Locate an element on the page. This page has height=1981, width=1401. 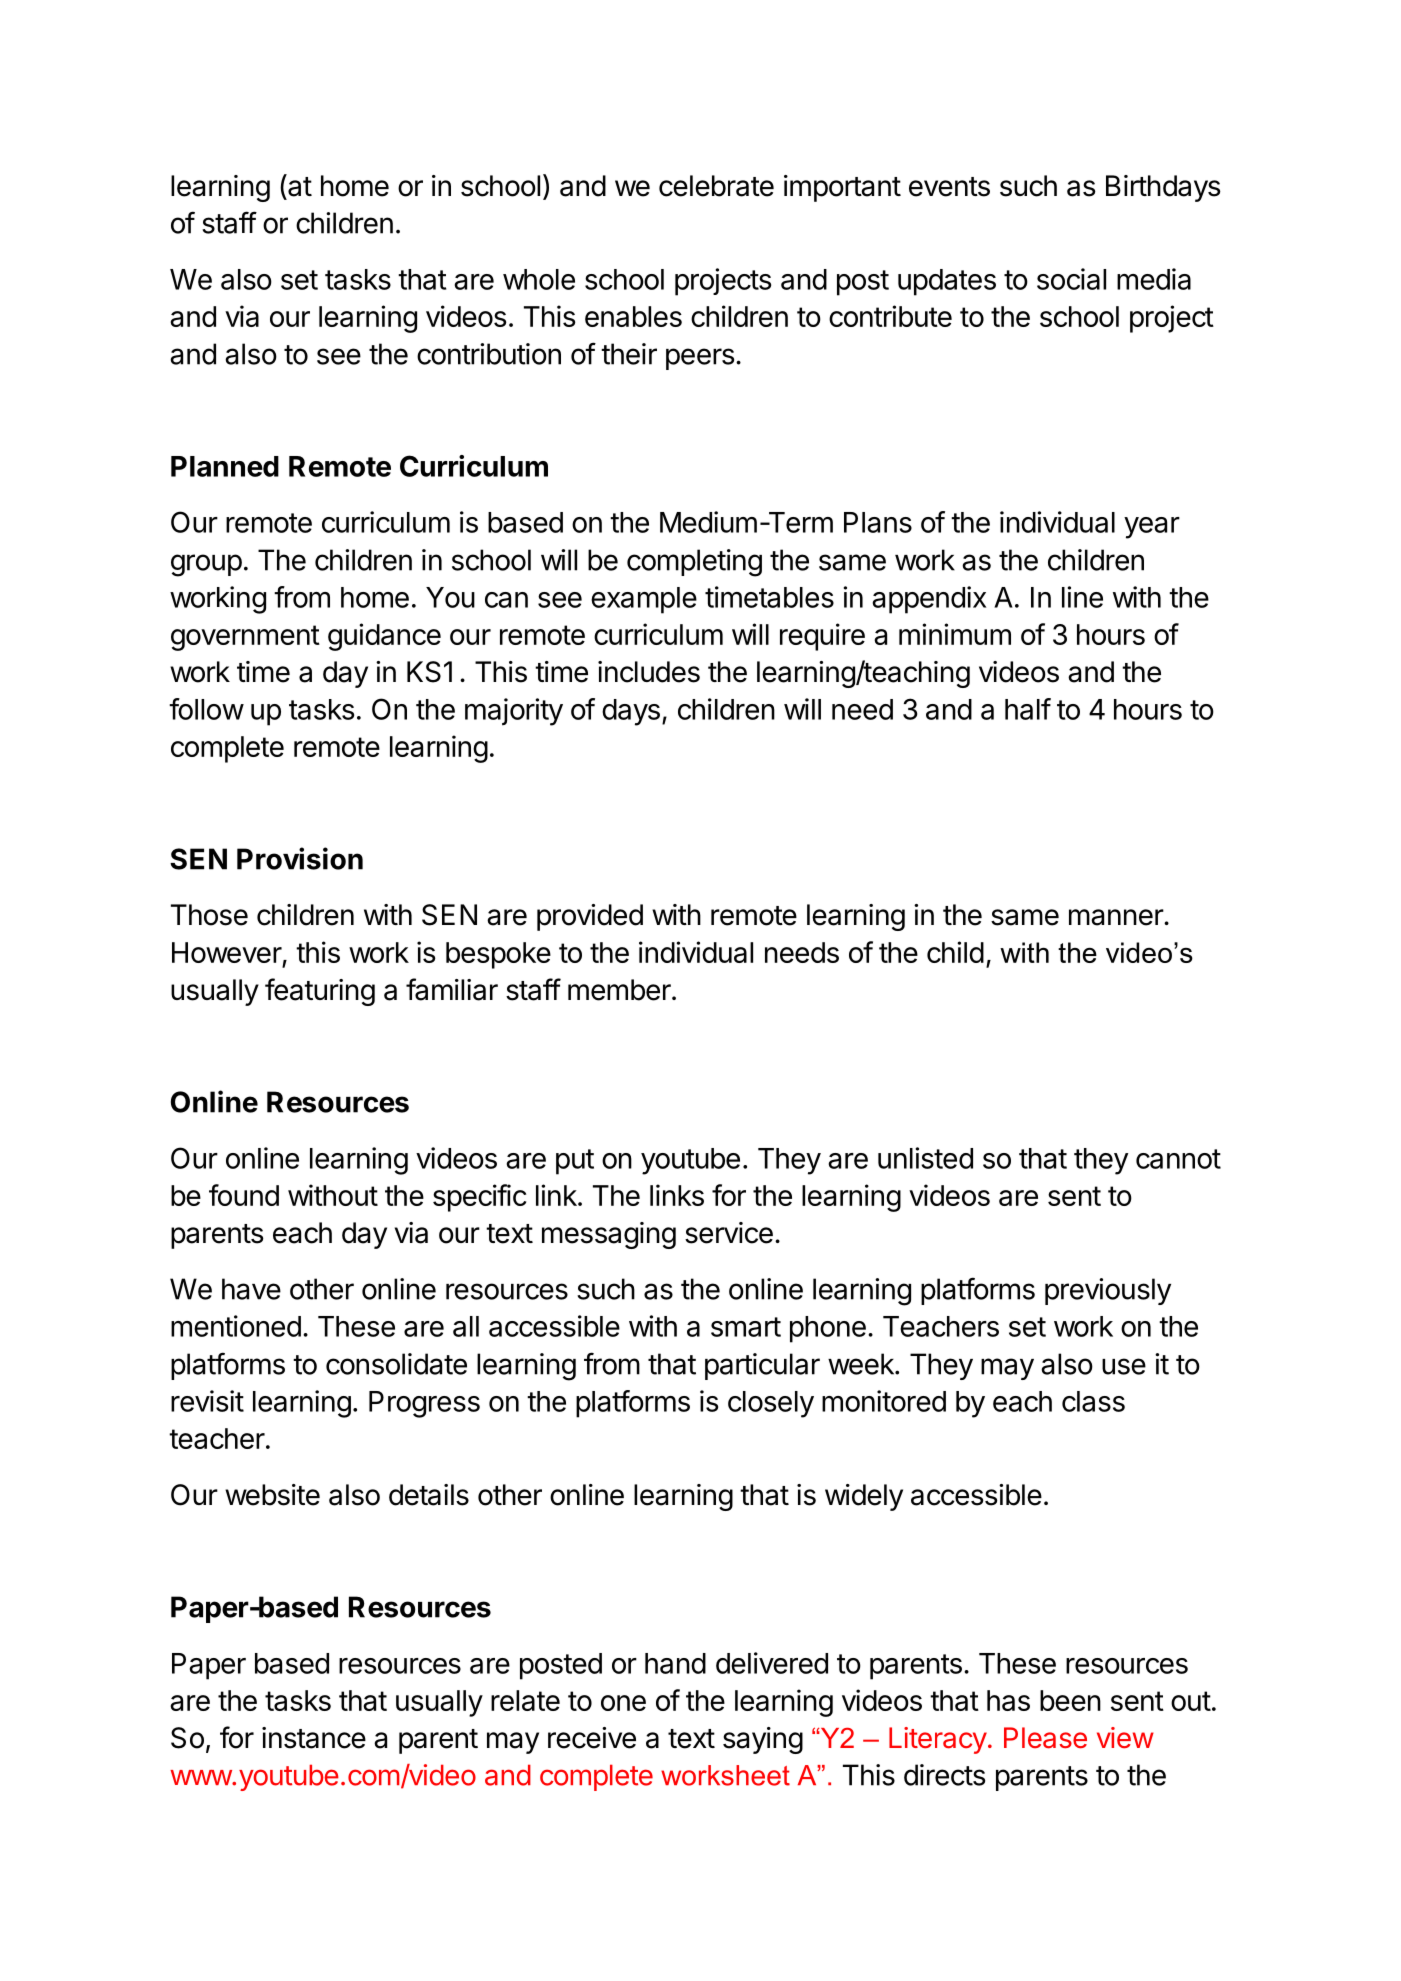
contribution is located at coordinates (489, 354).
